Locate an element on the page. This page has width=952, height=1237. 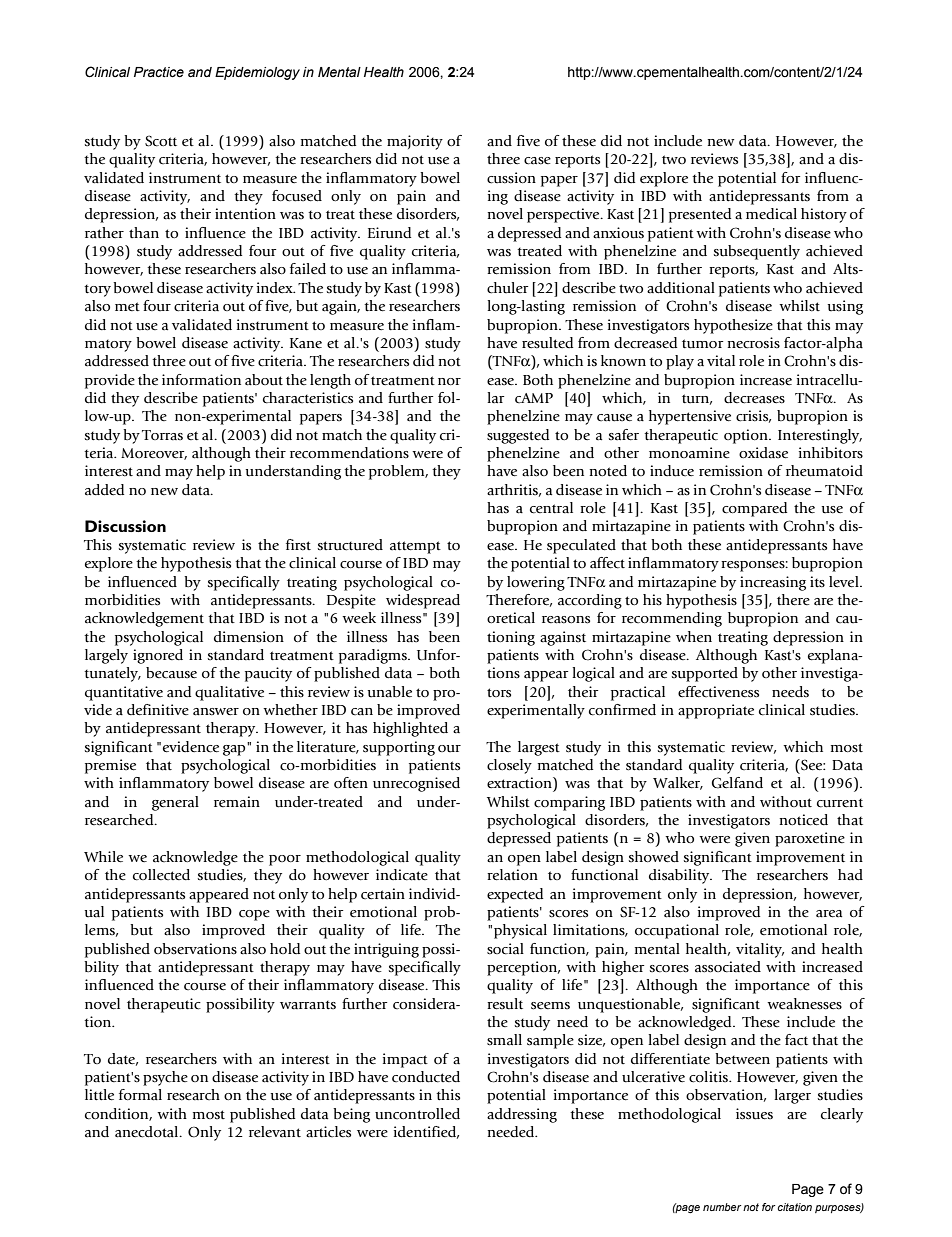
suggested is located at coordinates (518, 436).
